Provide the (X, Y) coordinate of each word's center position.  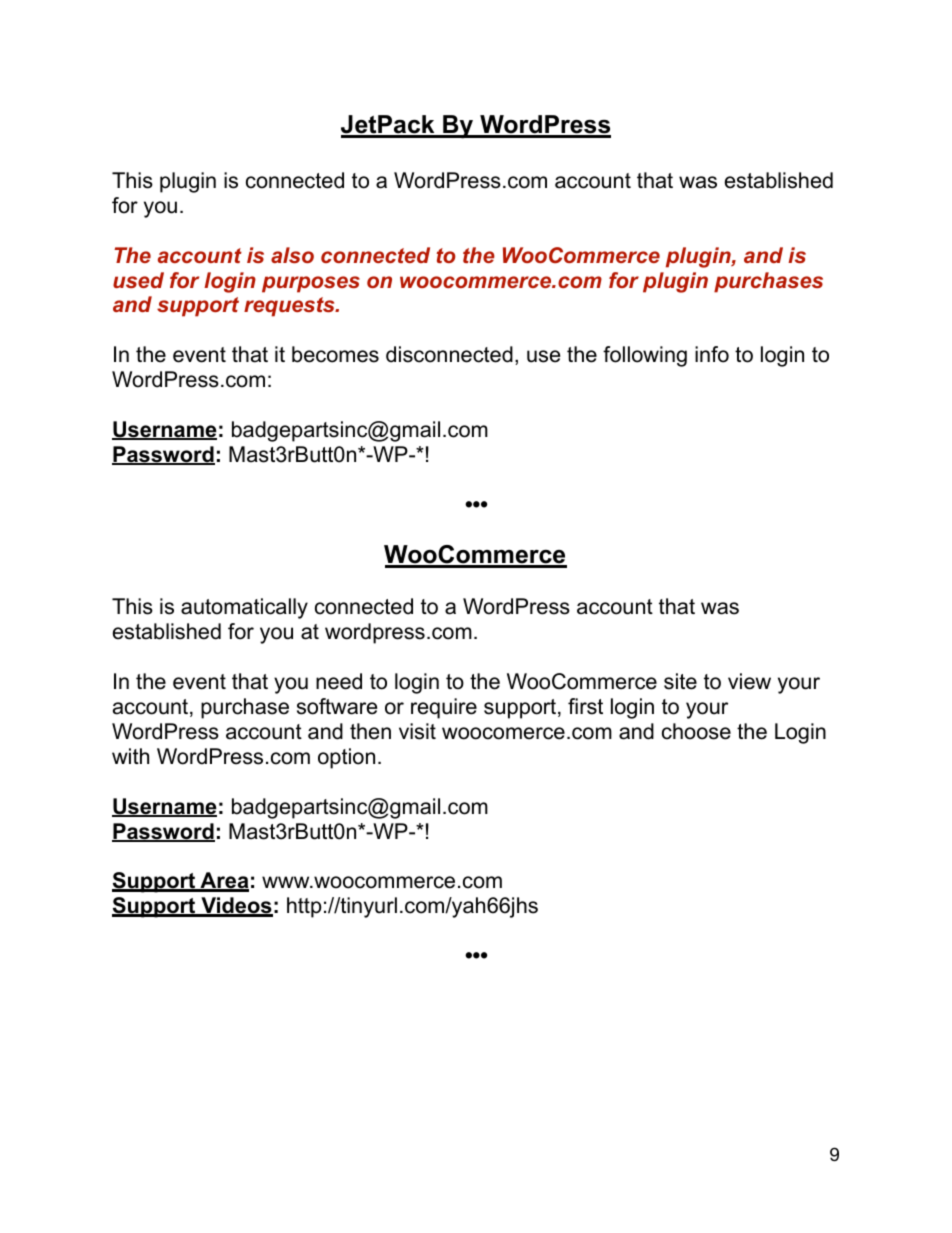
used (138, 280)
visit (417, 731)
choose (696, 731)
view (749, 681)
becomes (335, 354)
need (339, 681)
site (680, 681)
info (712, 354)
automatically (244, 608)
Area (223, 882)
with (130, 756)
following (645, 356)
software (337, 706)
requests (290, 307)
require (444, 708)
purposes (311, 284)
